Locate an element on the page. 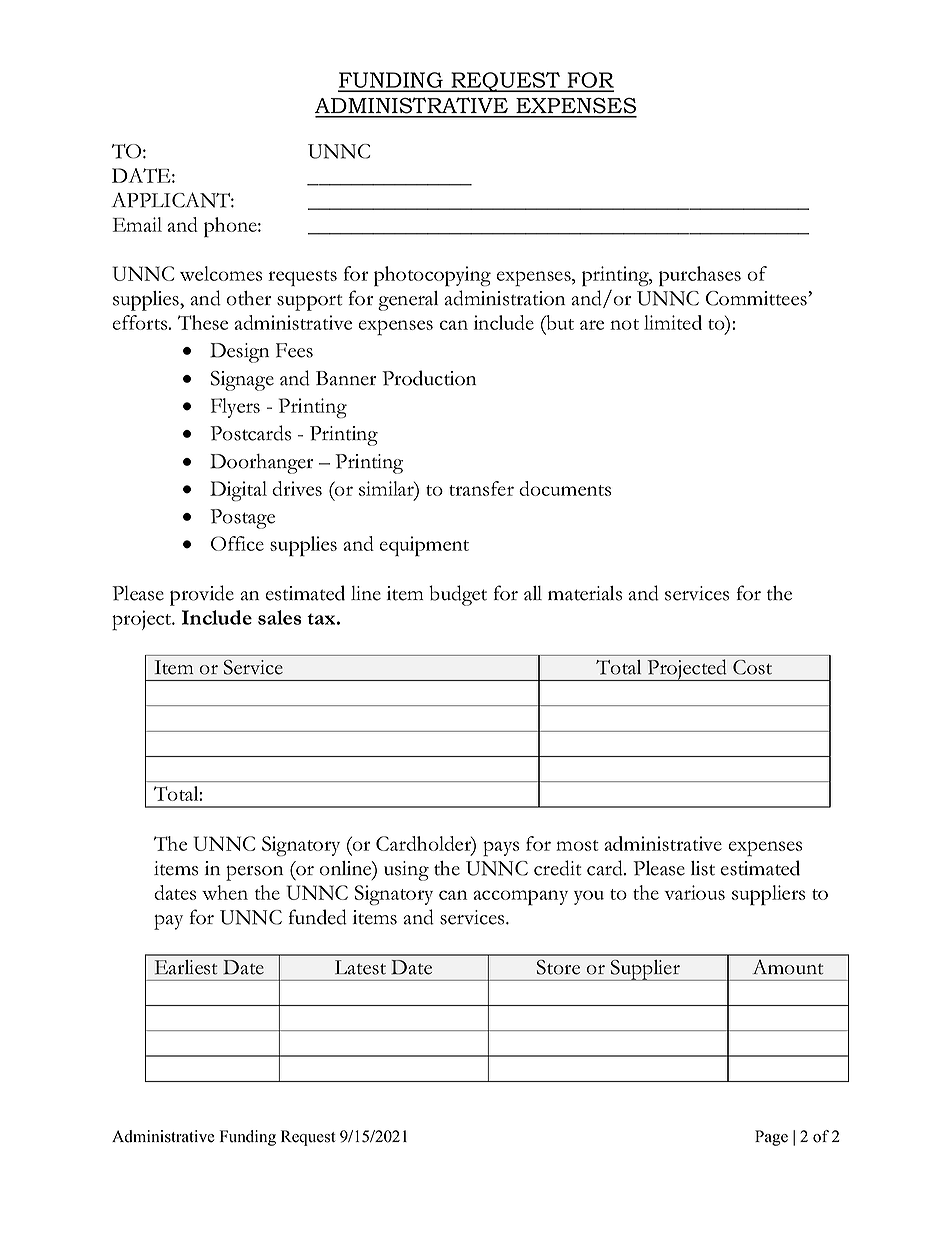  Earliest is located at coordinates (186, 967).
